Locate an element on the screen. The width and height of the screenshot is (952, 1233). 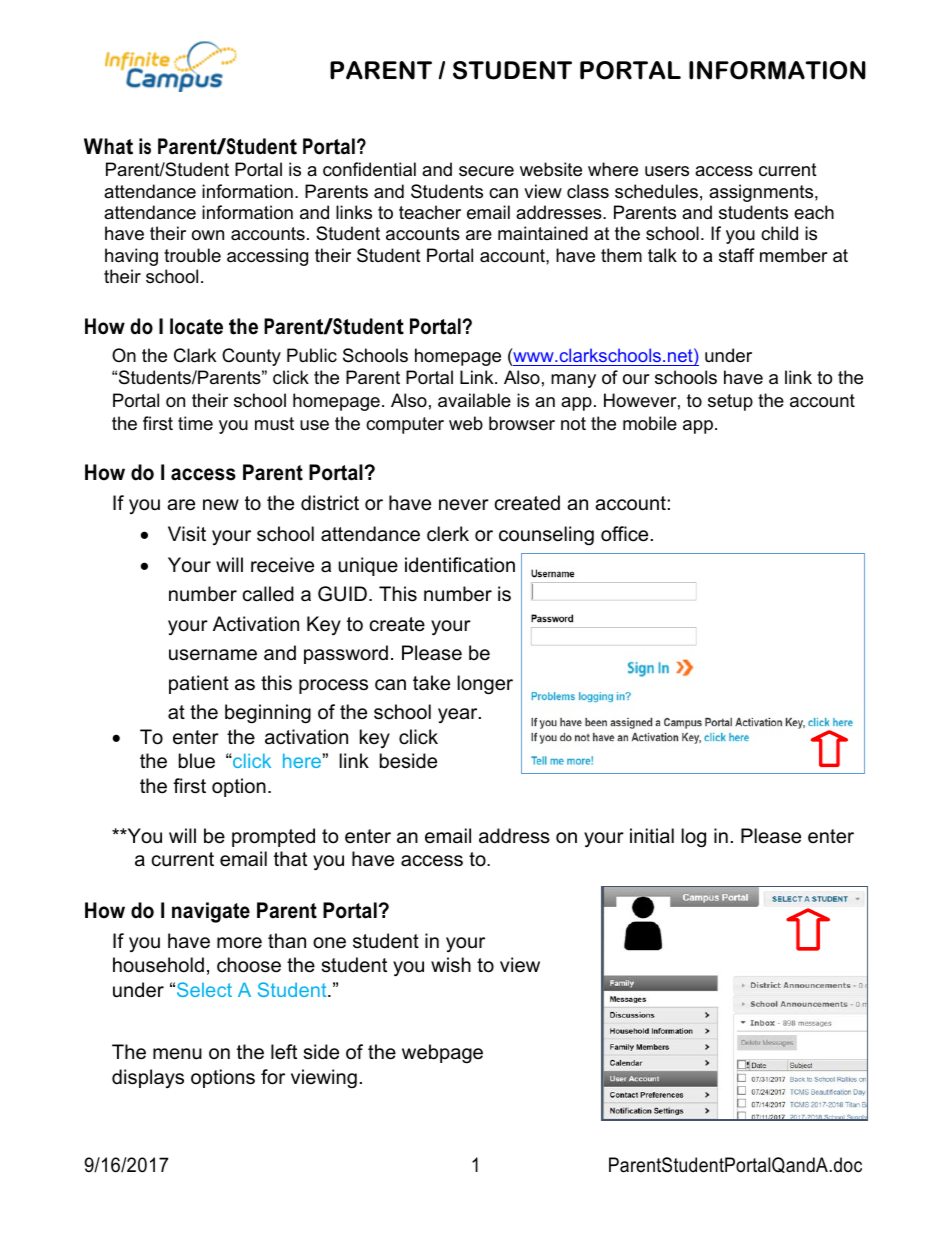
office is located at coordinates (624, 534).
